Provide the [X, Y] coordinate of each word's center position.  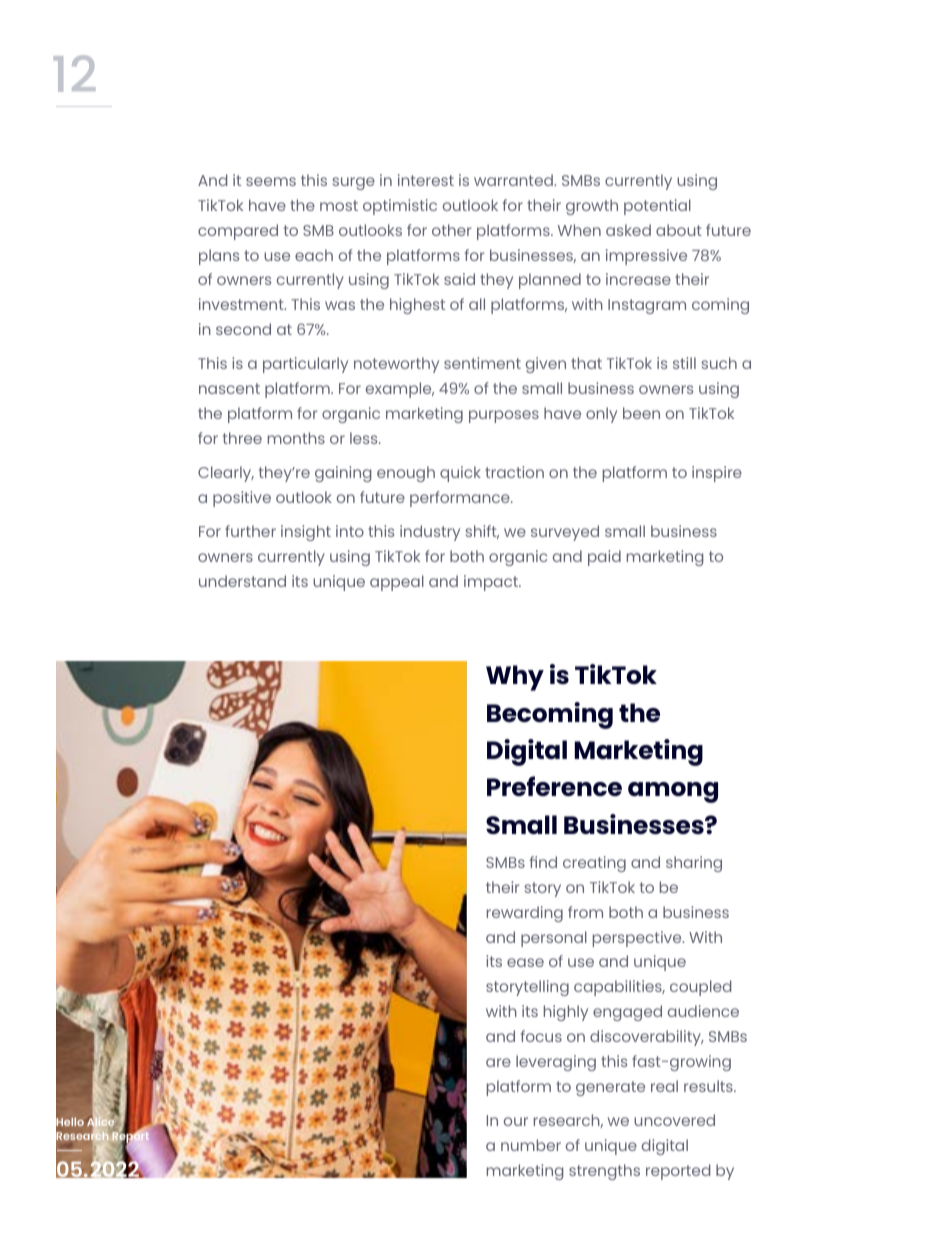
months [296, 438]
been [641, 413]
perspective [638, 939]
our [516, 1121]
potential [657, 207]
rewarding [525, 914]
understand [242, 581]
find [543, 862]
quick [460, 474]
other [451, 230]
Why [515, 678]
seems [271, 181]
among [673, 792]
